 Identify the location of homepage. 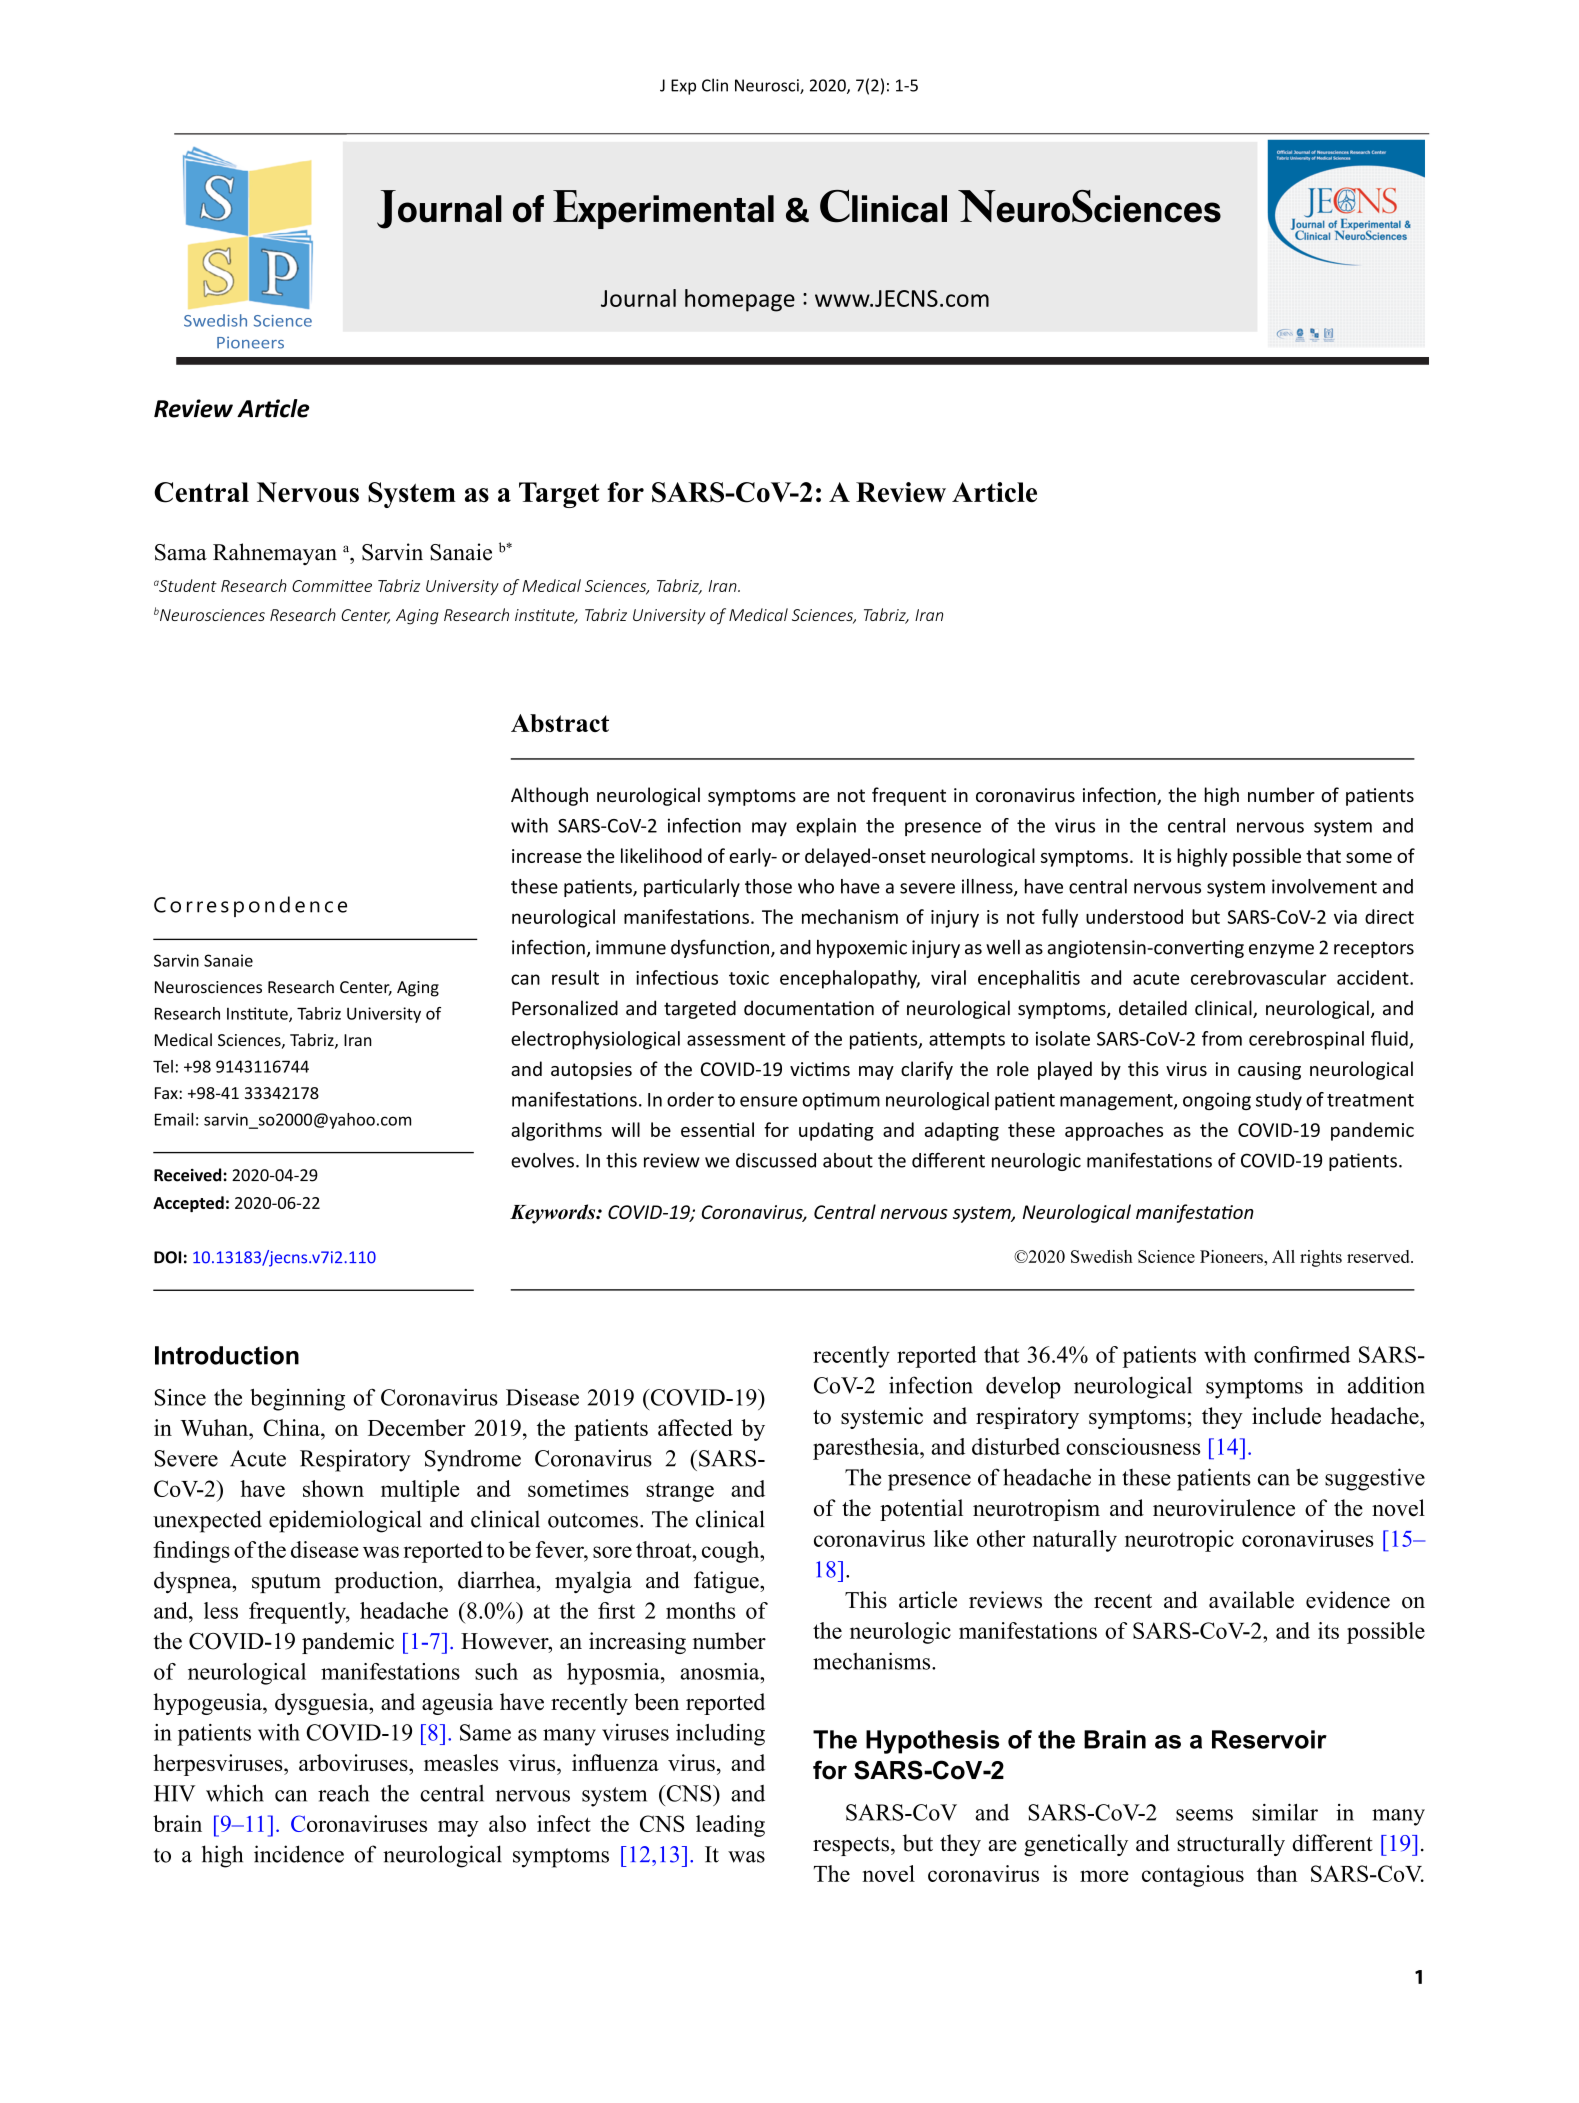
(740, 300).
